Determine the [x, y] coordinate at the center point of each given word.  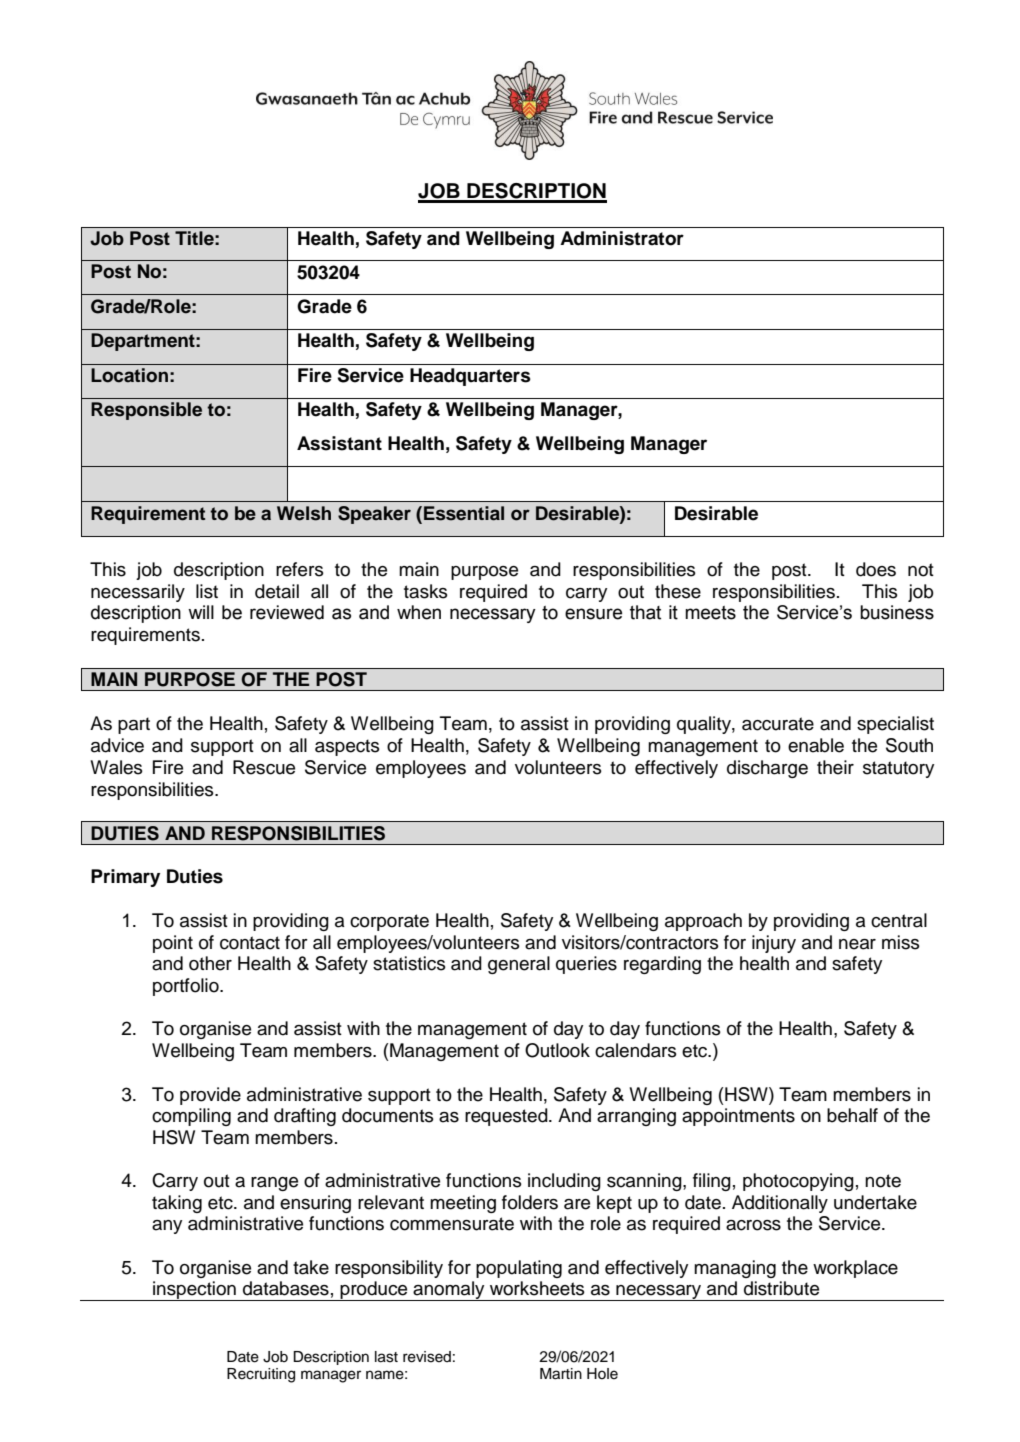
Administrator [622, 238]
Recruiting [261, 1375]
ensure [593, 614]
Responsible [146, 411]
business [897, 612]
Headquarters [470, 377]
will [201, 612]
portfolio [187, 987]
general [519, 965]
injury [774, 944]
